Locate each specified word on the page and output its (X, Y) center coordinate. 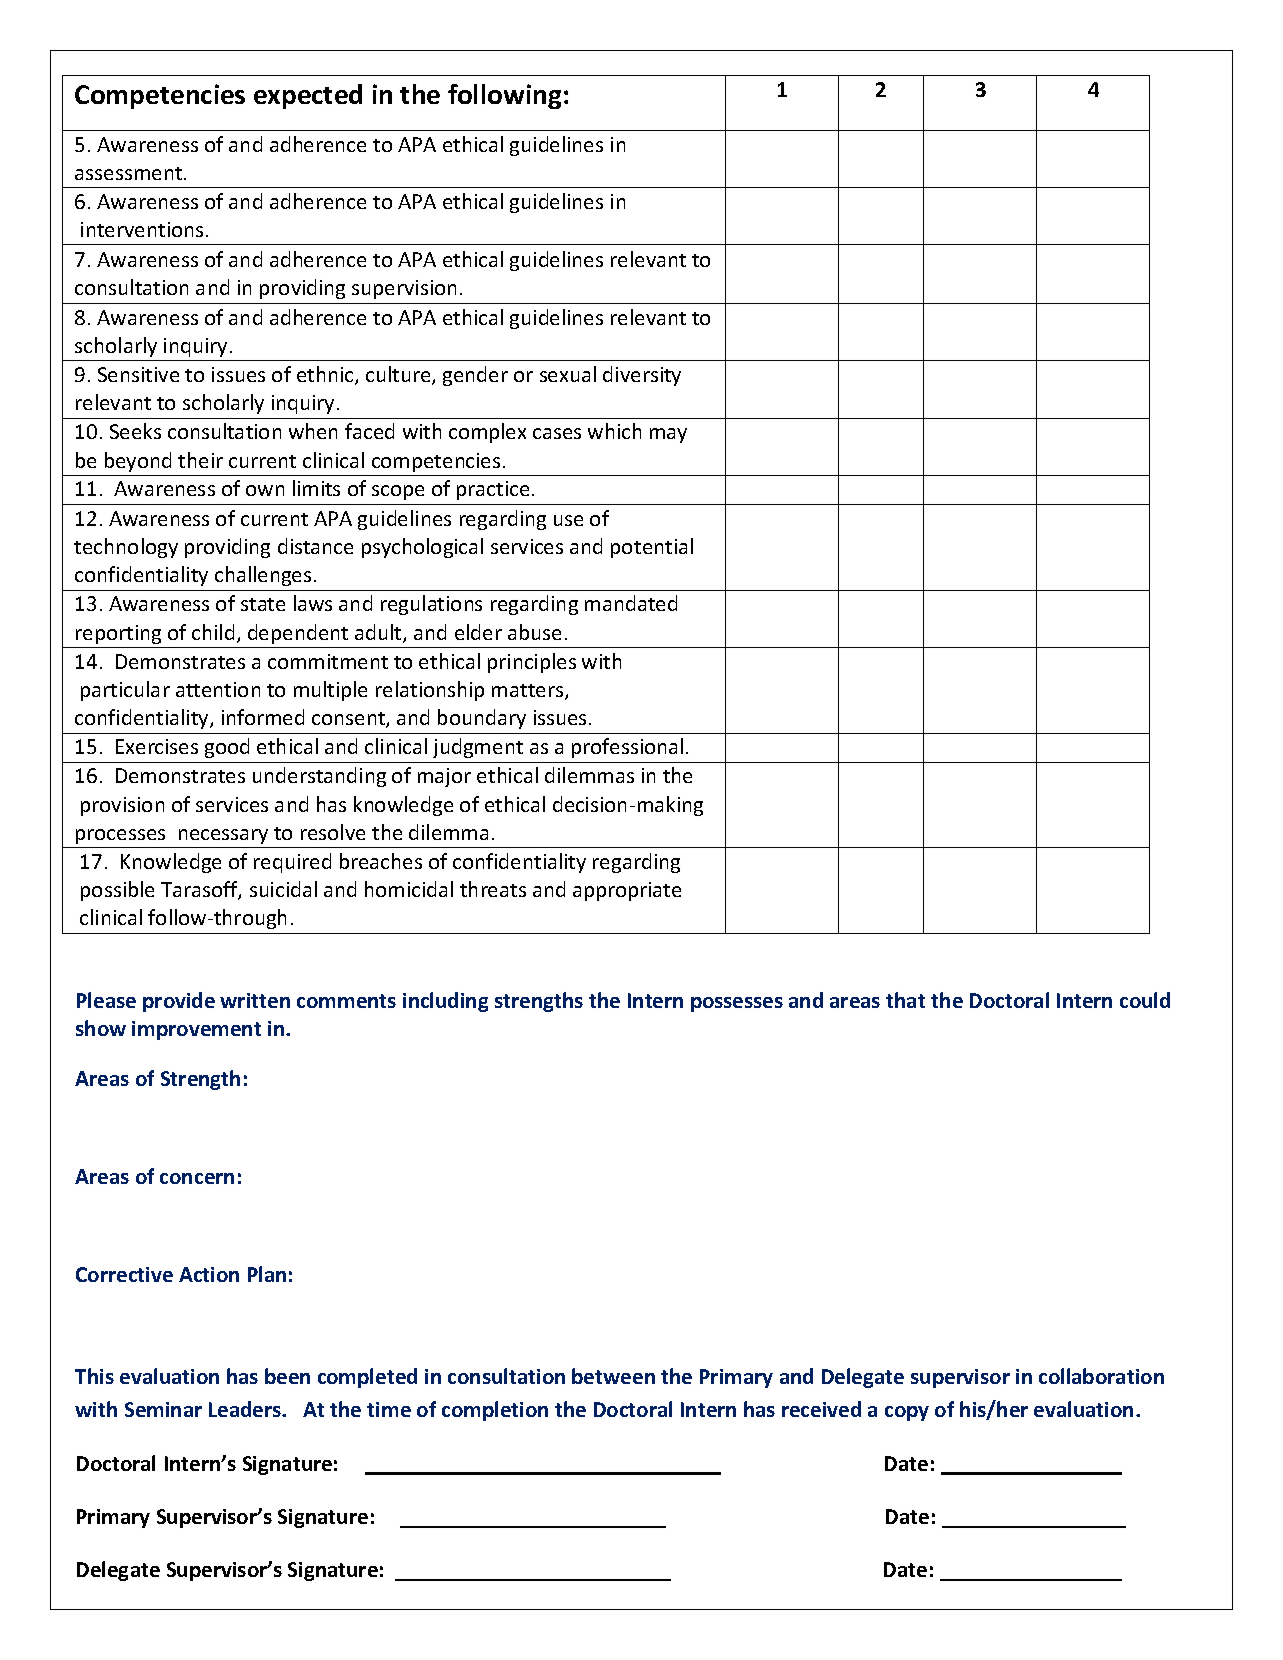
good (227, 748)
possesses (737, 1004)
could (1145, 1000)
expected (308, 96)
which (614, 431)
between (613, 1376)
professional (627, 748)
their (200, 460)
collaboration (1101, 1376)
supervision (404, 289)
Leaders (246, 1409)
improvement (196, 1030)
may (668, 435)
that (905, 1000)
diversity (642, 376)
